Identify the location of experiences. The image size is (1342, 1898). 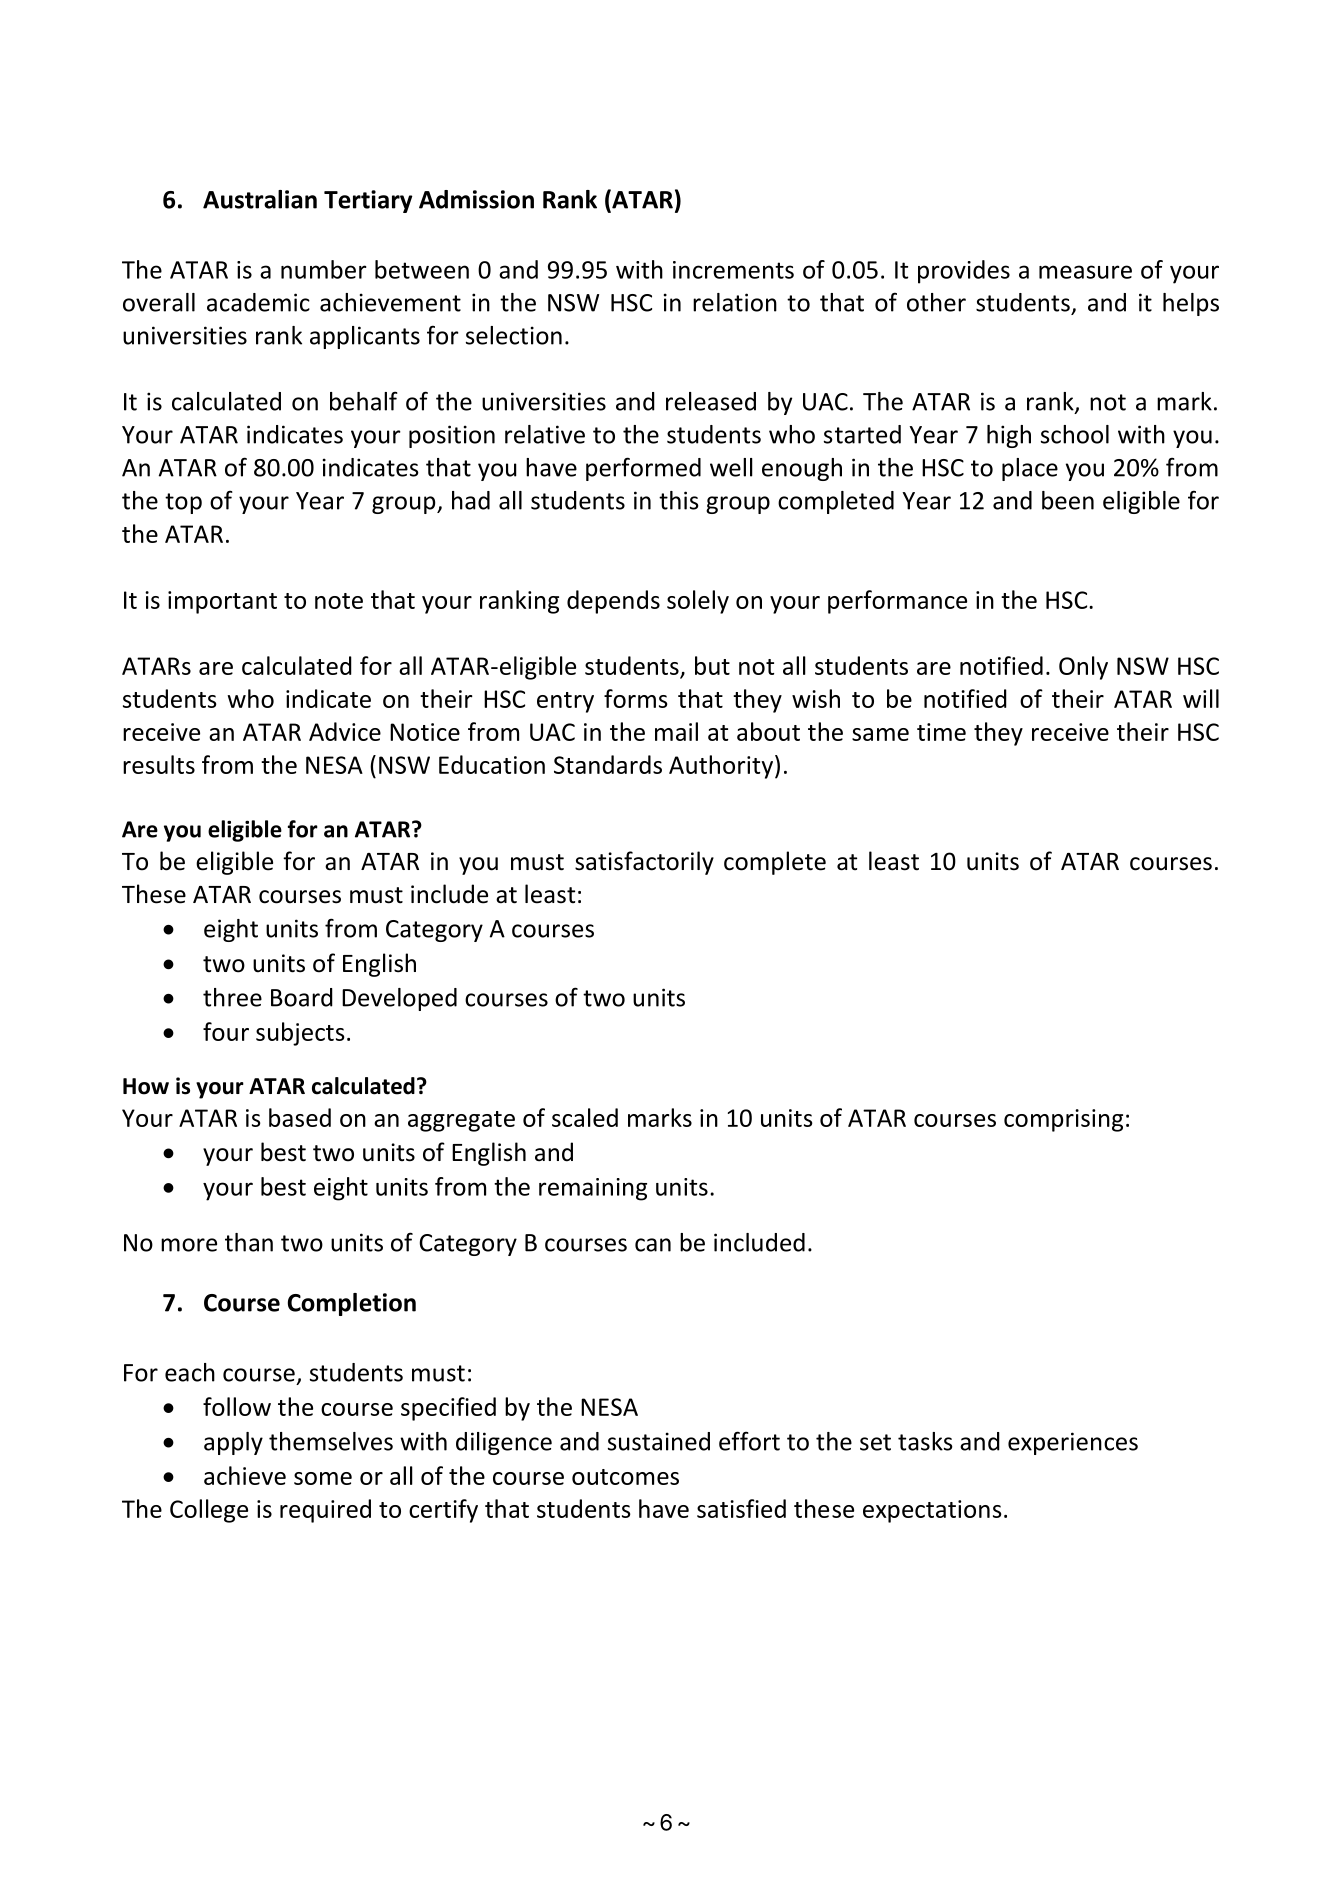
(1073, 1443).
